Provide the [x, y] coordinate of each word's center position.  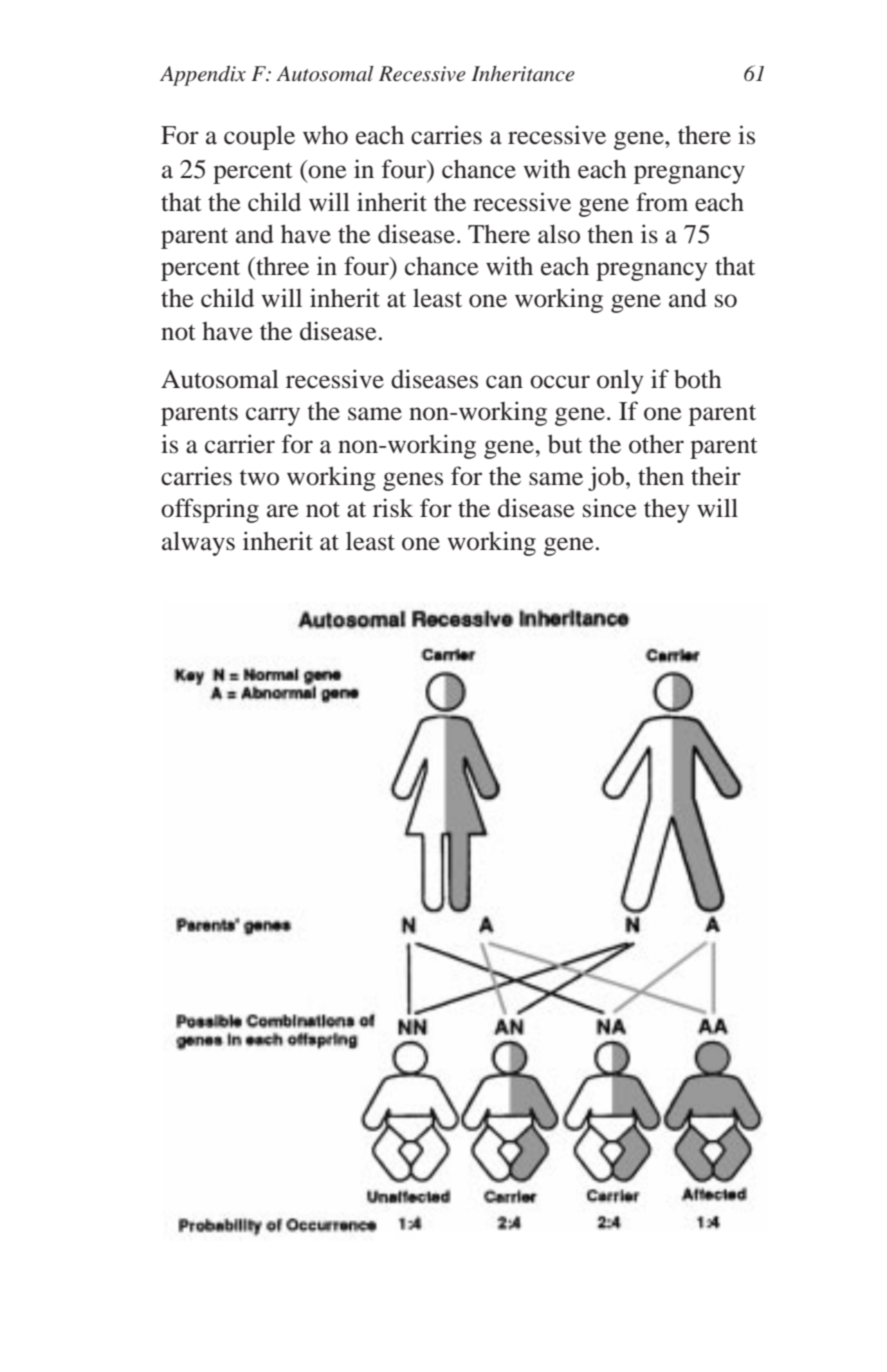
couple [259, 137]
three [281, 266]
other [656, 444]
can [504, 382]
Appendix [203, 75]
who [325, 135]
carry [273, 416]
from [662, 202]
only [620, 381]
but [565, 444]
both [698, 379]
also [559, 234]
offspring [210, 510]
